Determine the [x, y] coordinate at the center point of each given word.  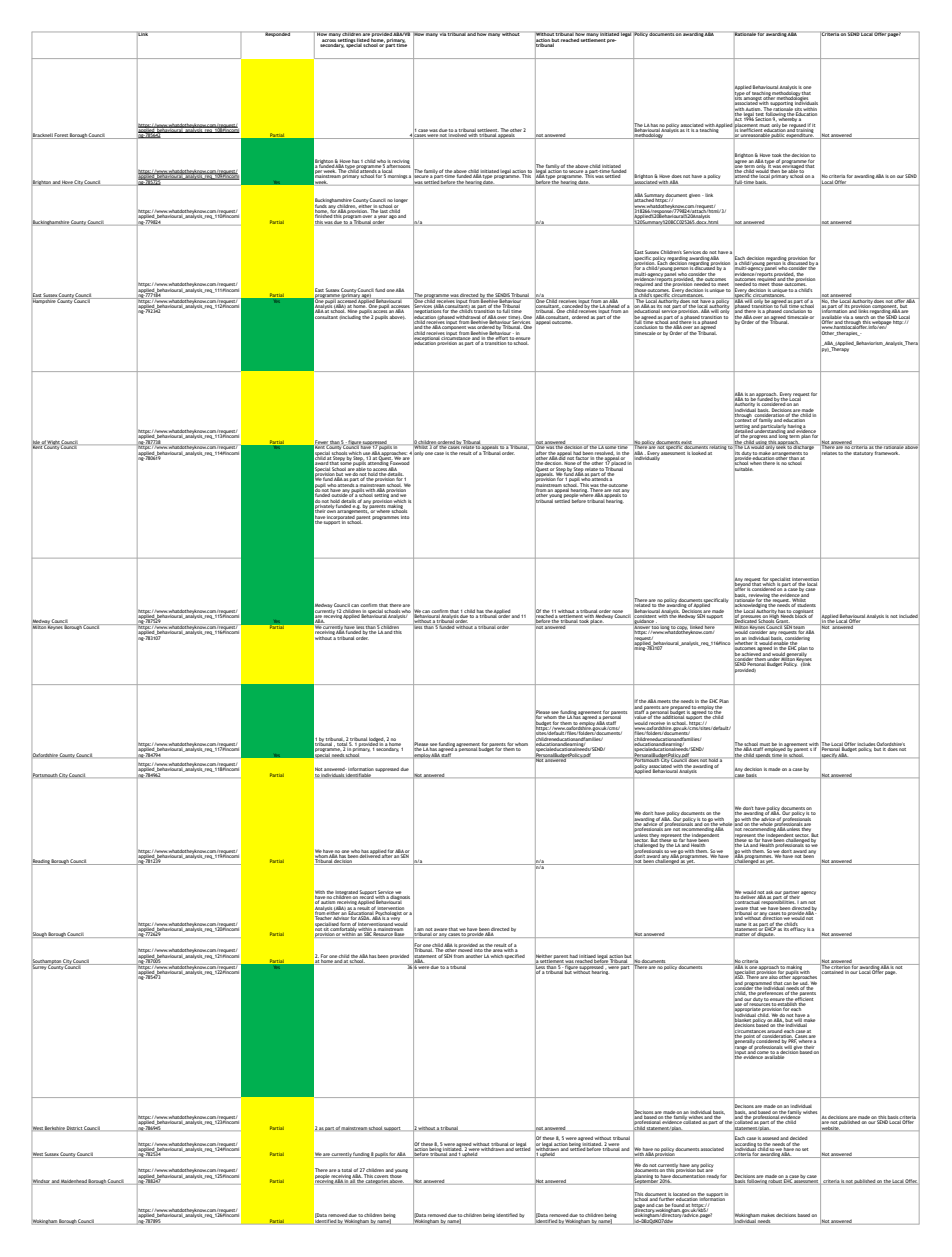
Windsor [41, 1182]
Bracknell [42, 136]
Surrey [39, 967]
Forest [61, 136]
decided [798, 1139]
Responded [278, 34]
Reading [41, 862]
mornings [398, 177]
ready [712, 1175]
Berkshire [55, 1128]
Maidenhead [74, 1182]
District [75, 1128]
